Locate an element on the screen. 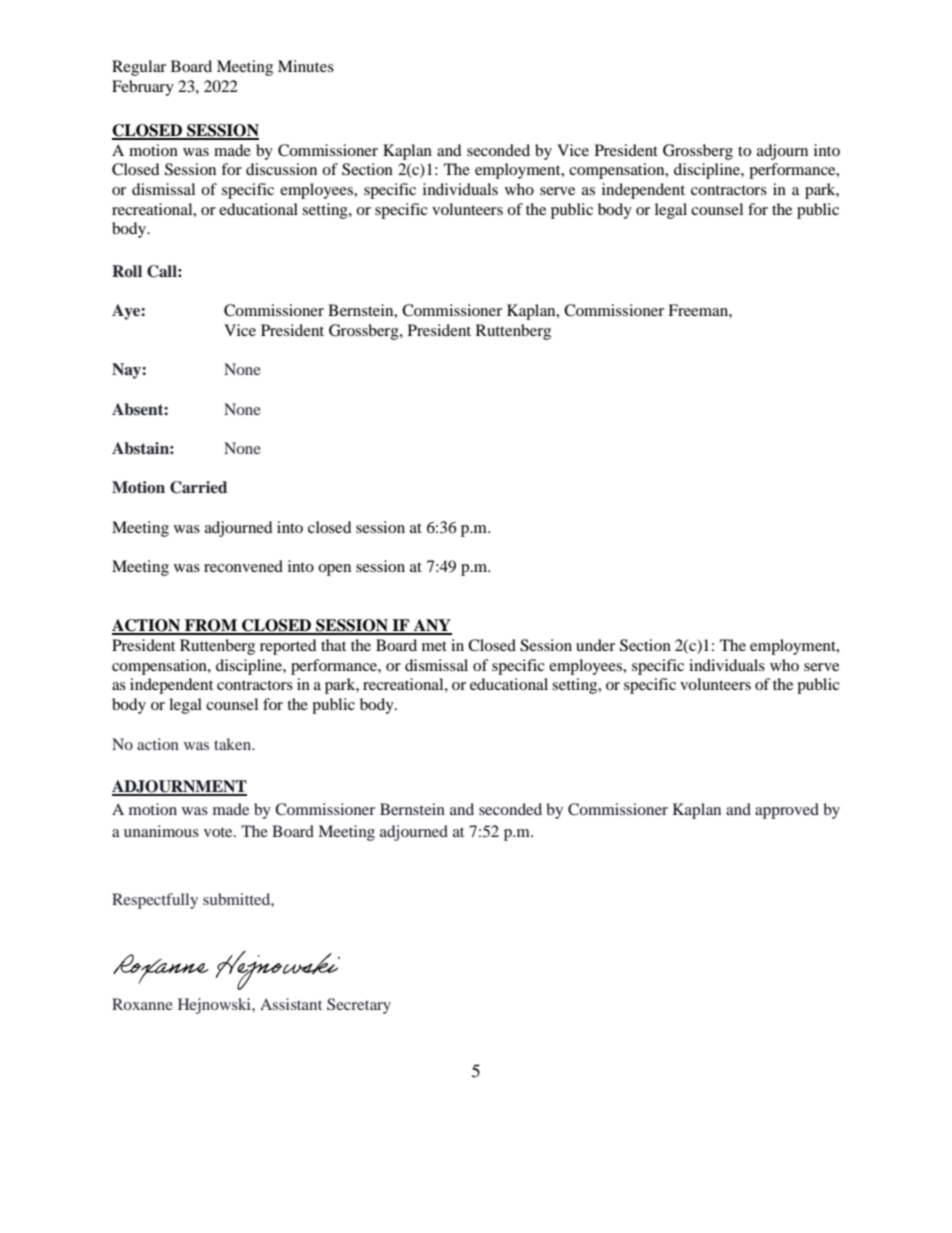  FROM is located at coordinates (211, 626).
